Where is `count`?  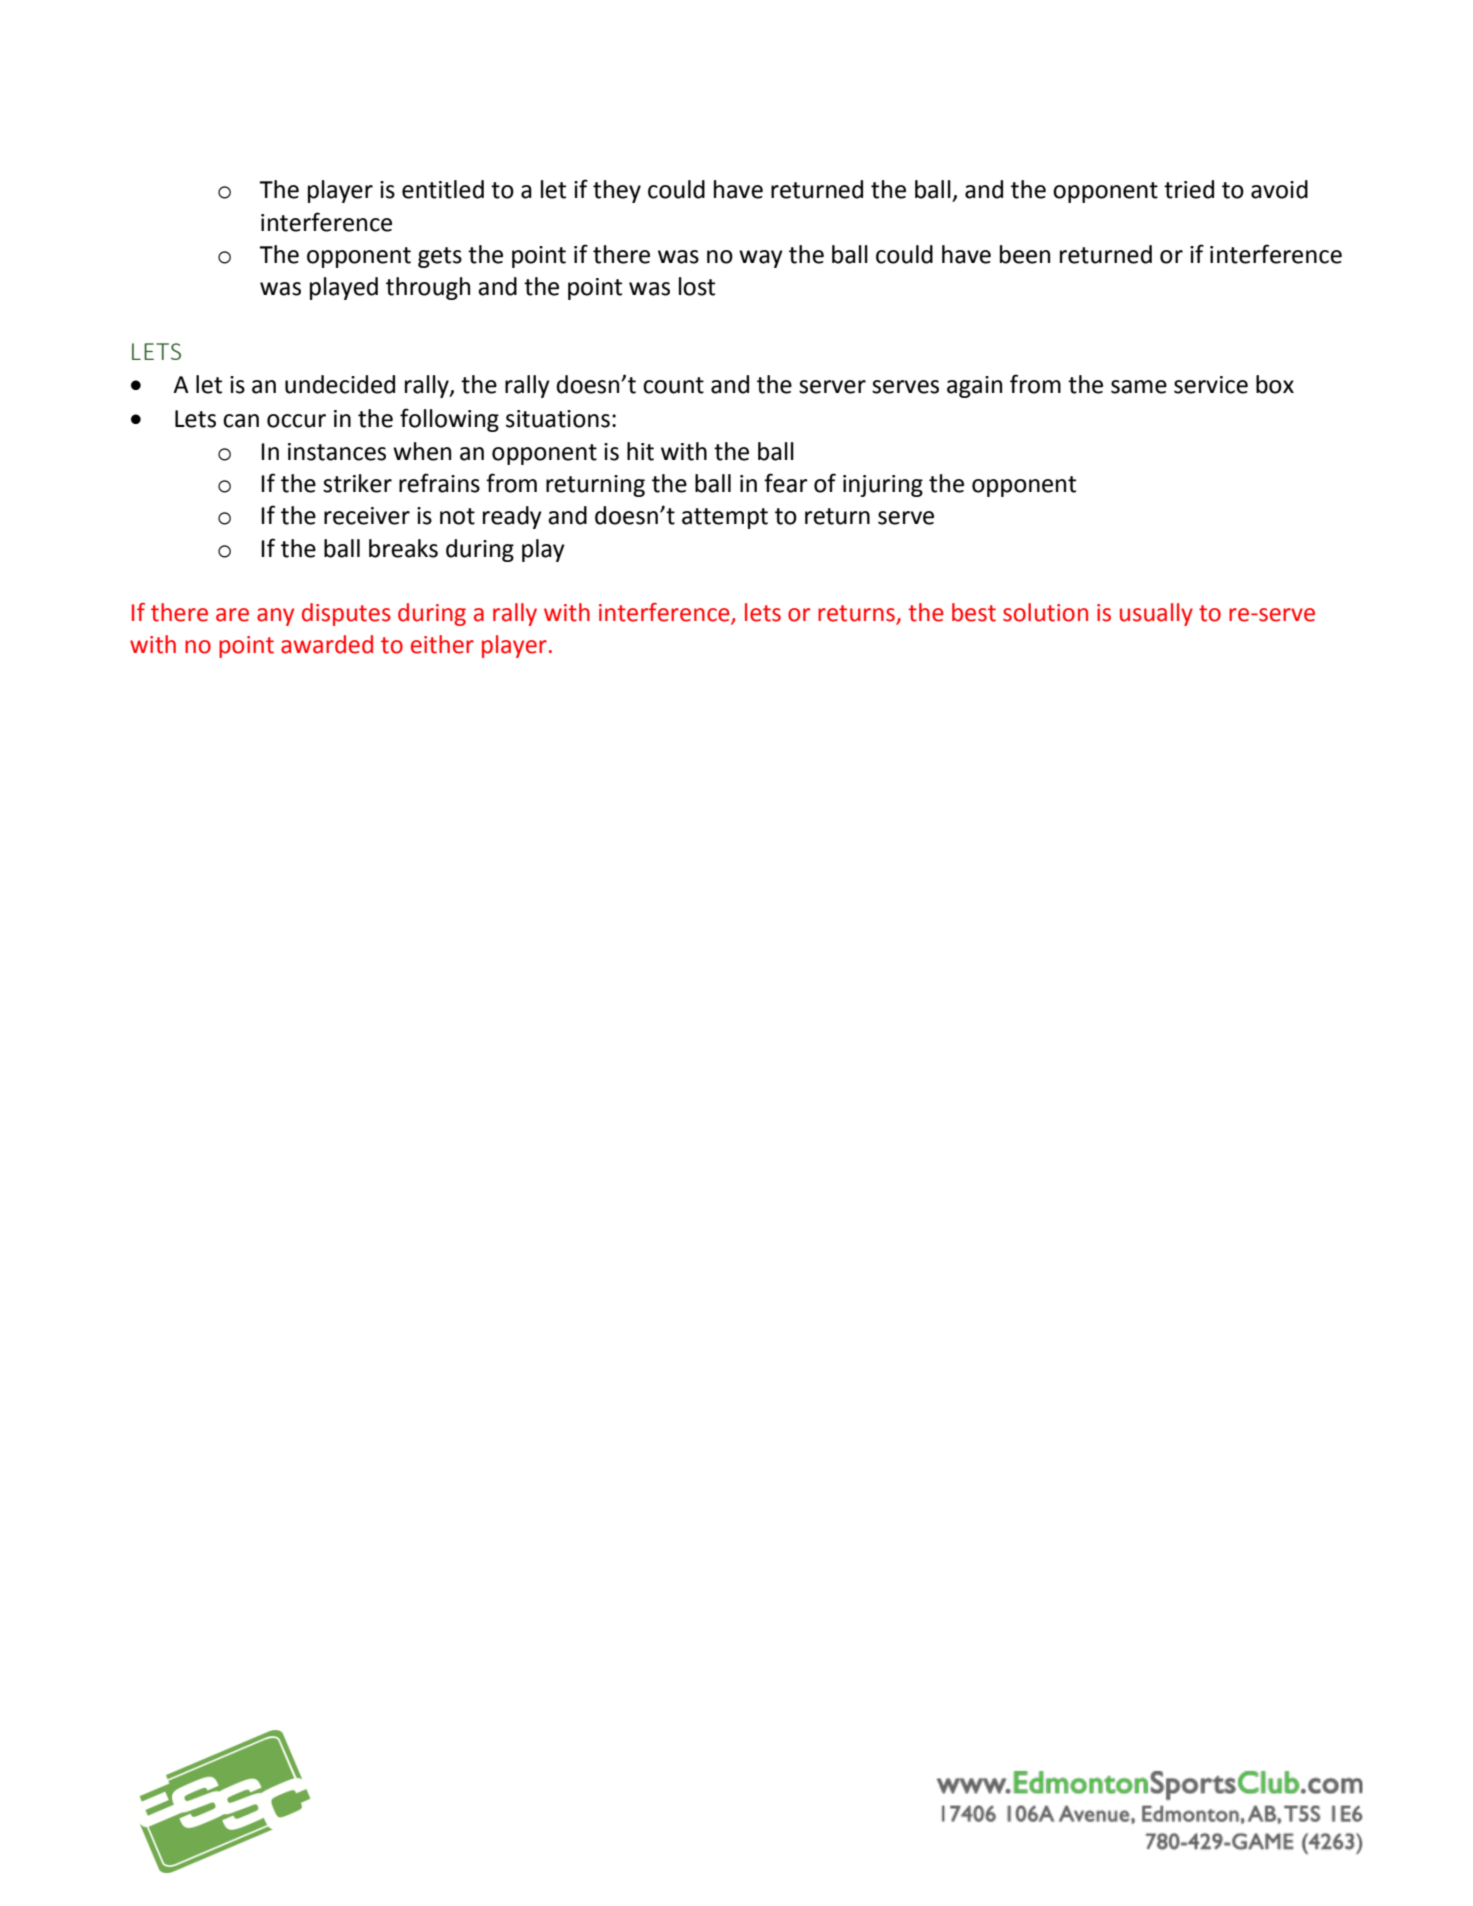 count is located at coordinates (673, 385).
